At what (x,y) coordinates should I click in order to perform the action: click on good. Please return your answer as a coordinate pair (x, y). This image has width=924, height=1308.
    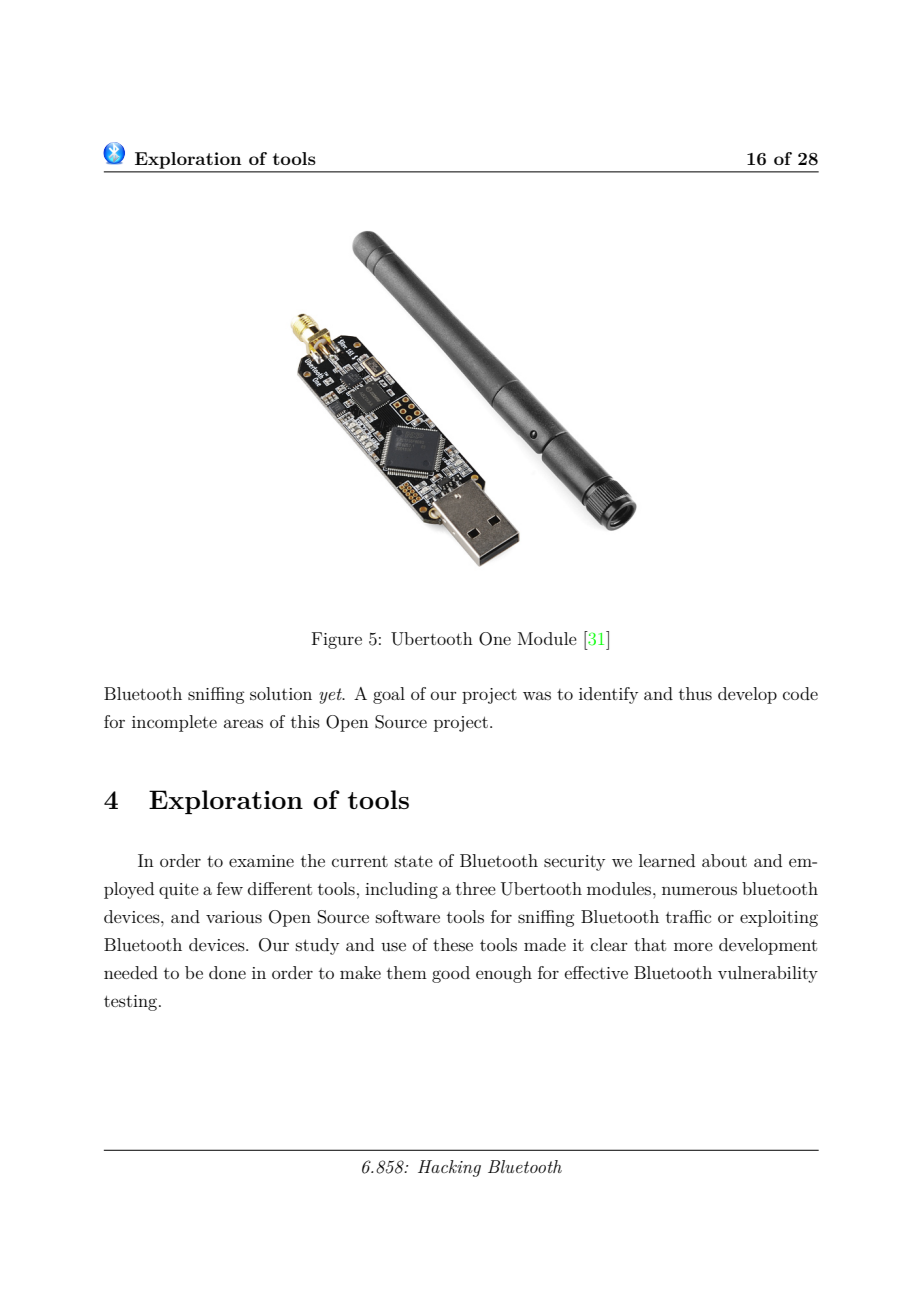
    Looking at the image, I should click on (451, 974).
